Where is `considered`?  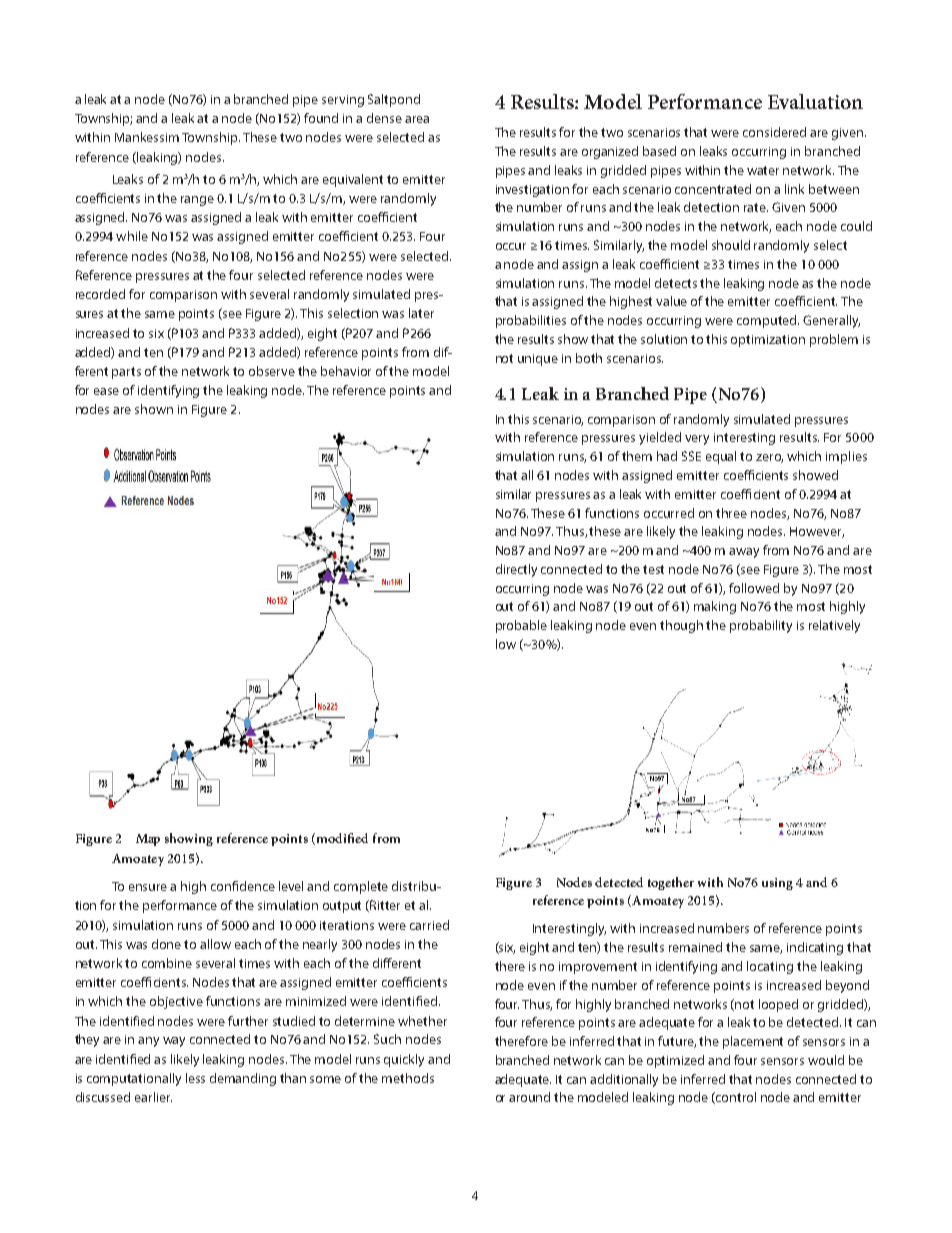
considered is located at coordinates (774, 132).
